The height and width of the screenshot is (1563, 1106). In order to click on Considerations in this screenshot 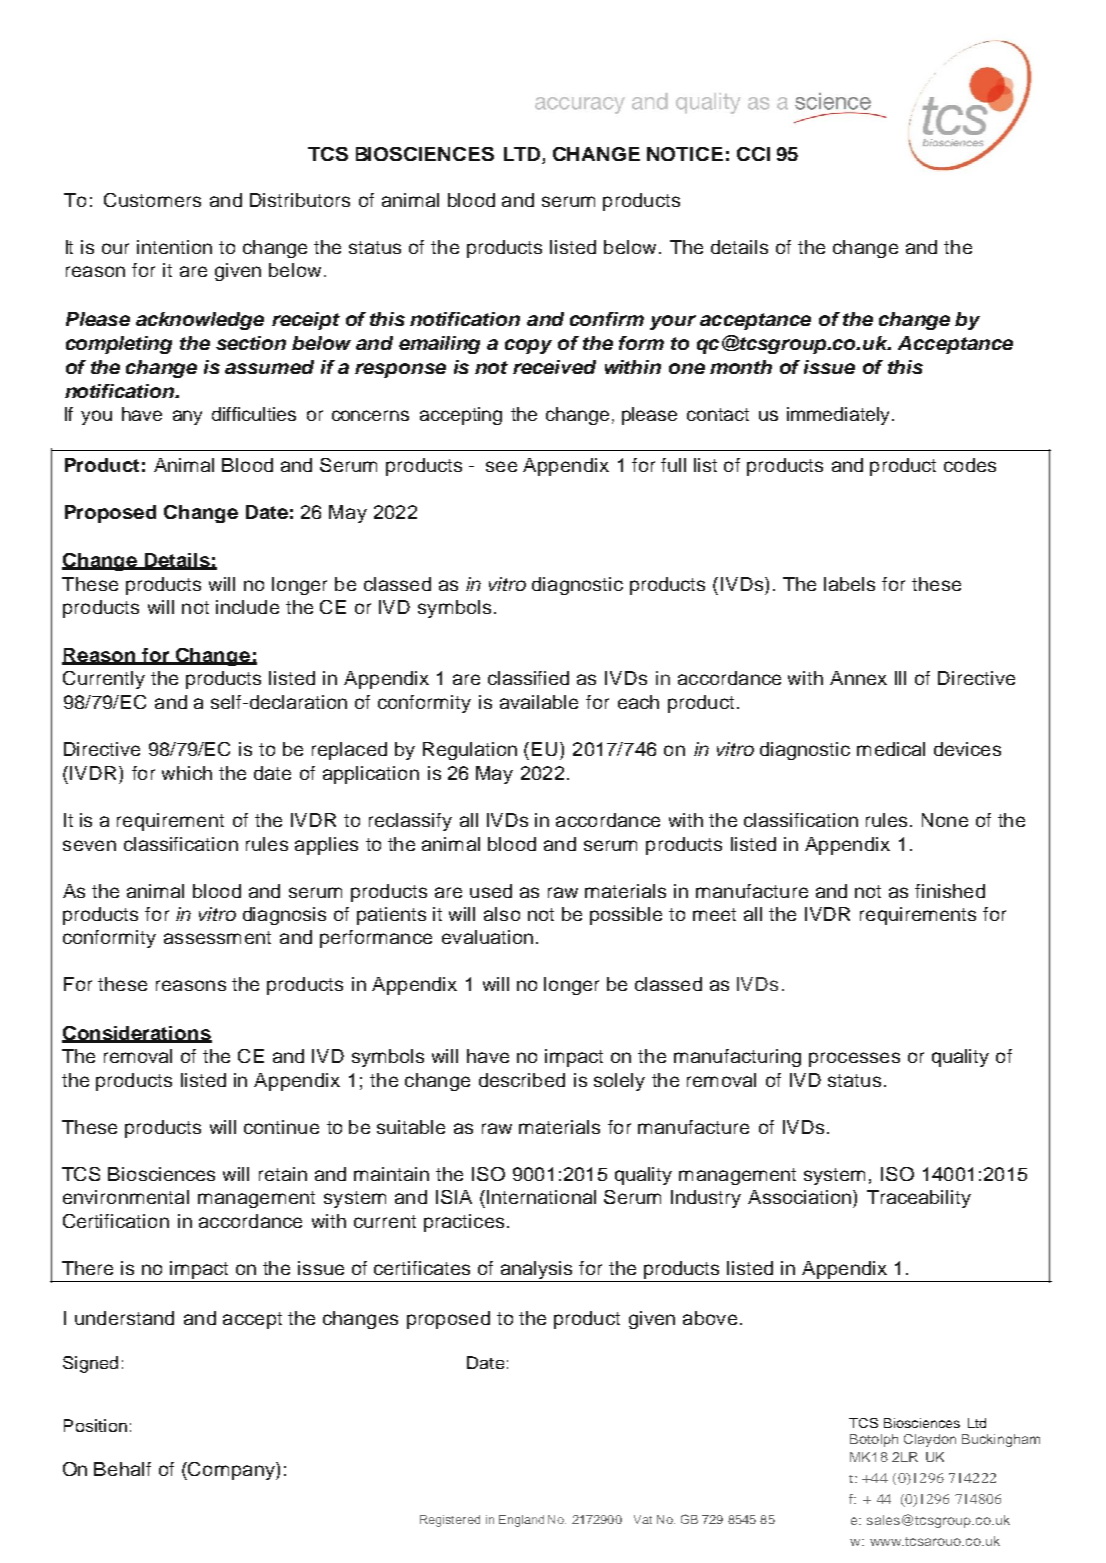, I will do `click(137, 1034)`.
